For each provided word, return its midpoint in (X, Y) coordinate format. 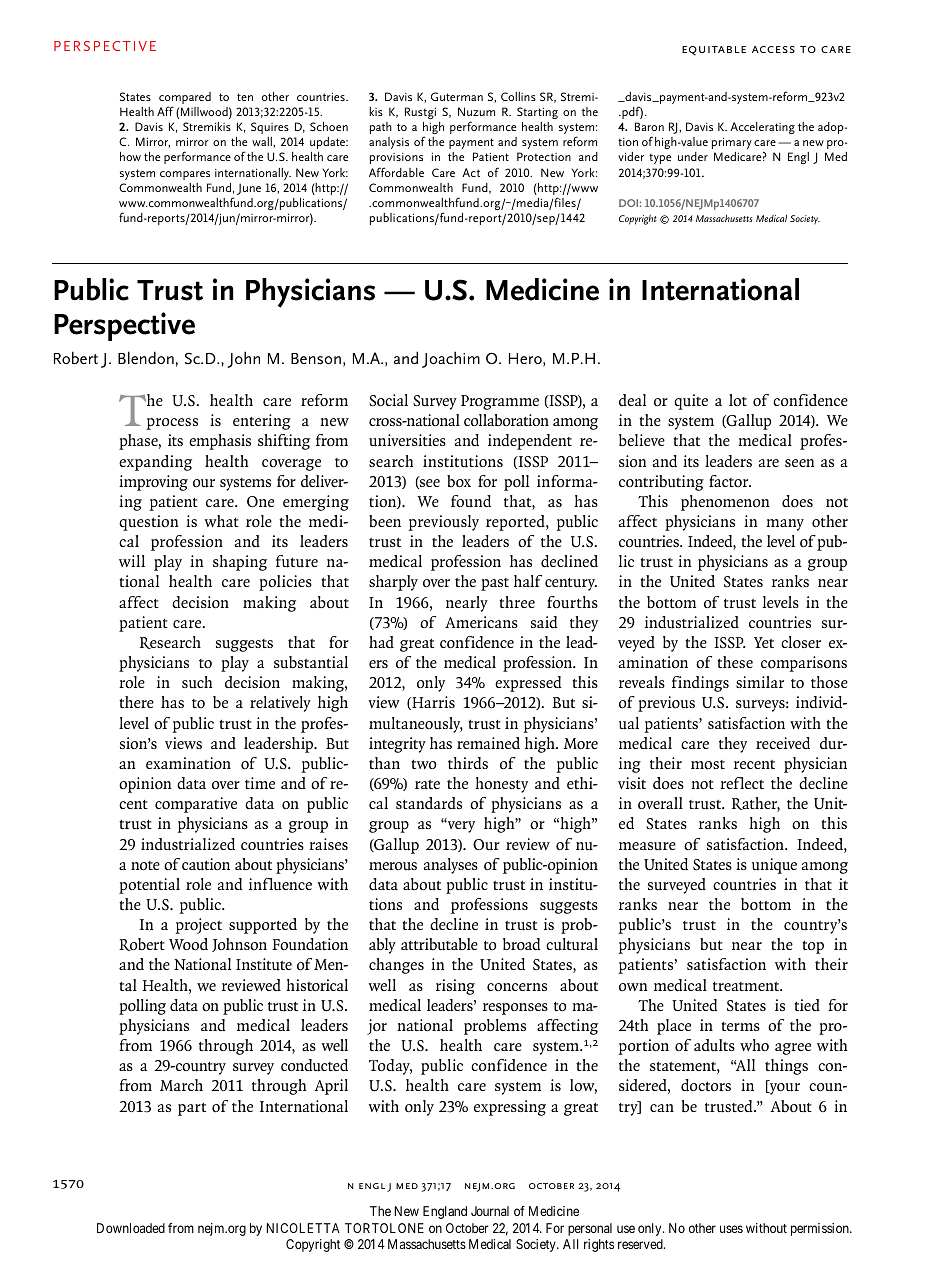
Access (773, 49)
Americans (481, 622)
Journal (490, 1211)
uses (731, 1229)
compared (185, 99)
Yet (764, 642)
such (197, 682)
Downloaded (131, 1228)
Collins (518, 96)
